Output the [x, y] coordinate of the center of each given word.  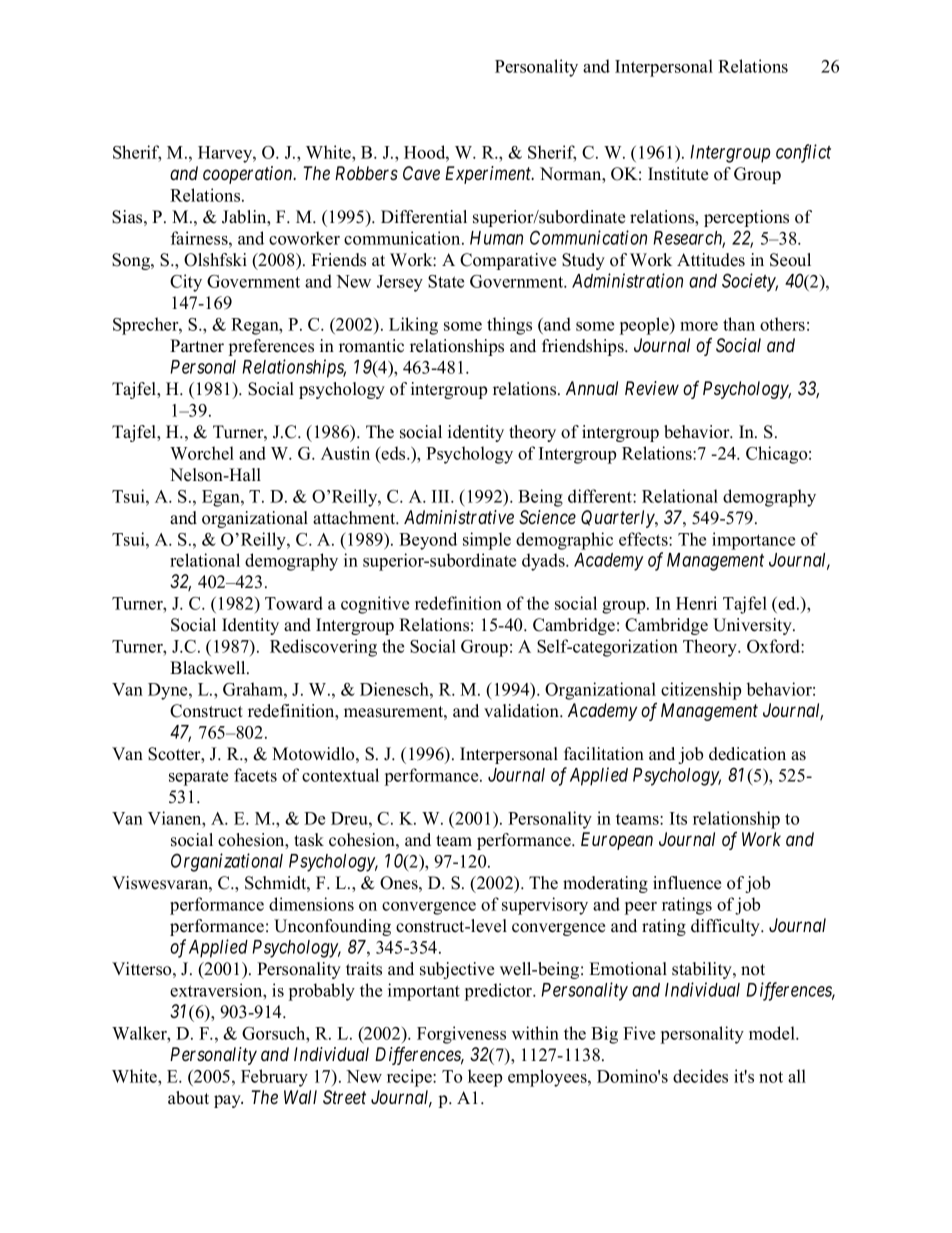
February [274, 1078]
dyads [544, 562]
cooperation [249, 175]
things [509, 326]
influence [687, 883]
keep [485, 1078]
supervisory [545, 906]
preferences [271, 347]
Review [652, 388]
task [309, 840]
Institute [678, 174]
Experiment [489, 175]
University [753, 626]
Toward [294, 603]
